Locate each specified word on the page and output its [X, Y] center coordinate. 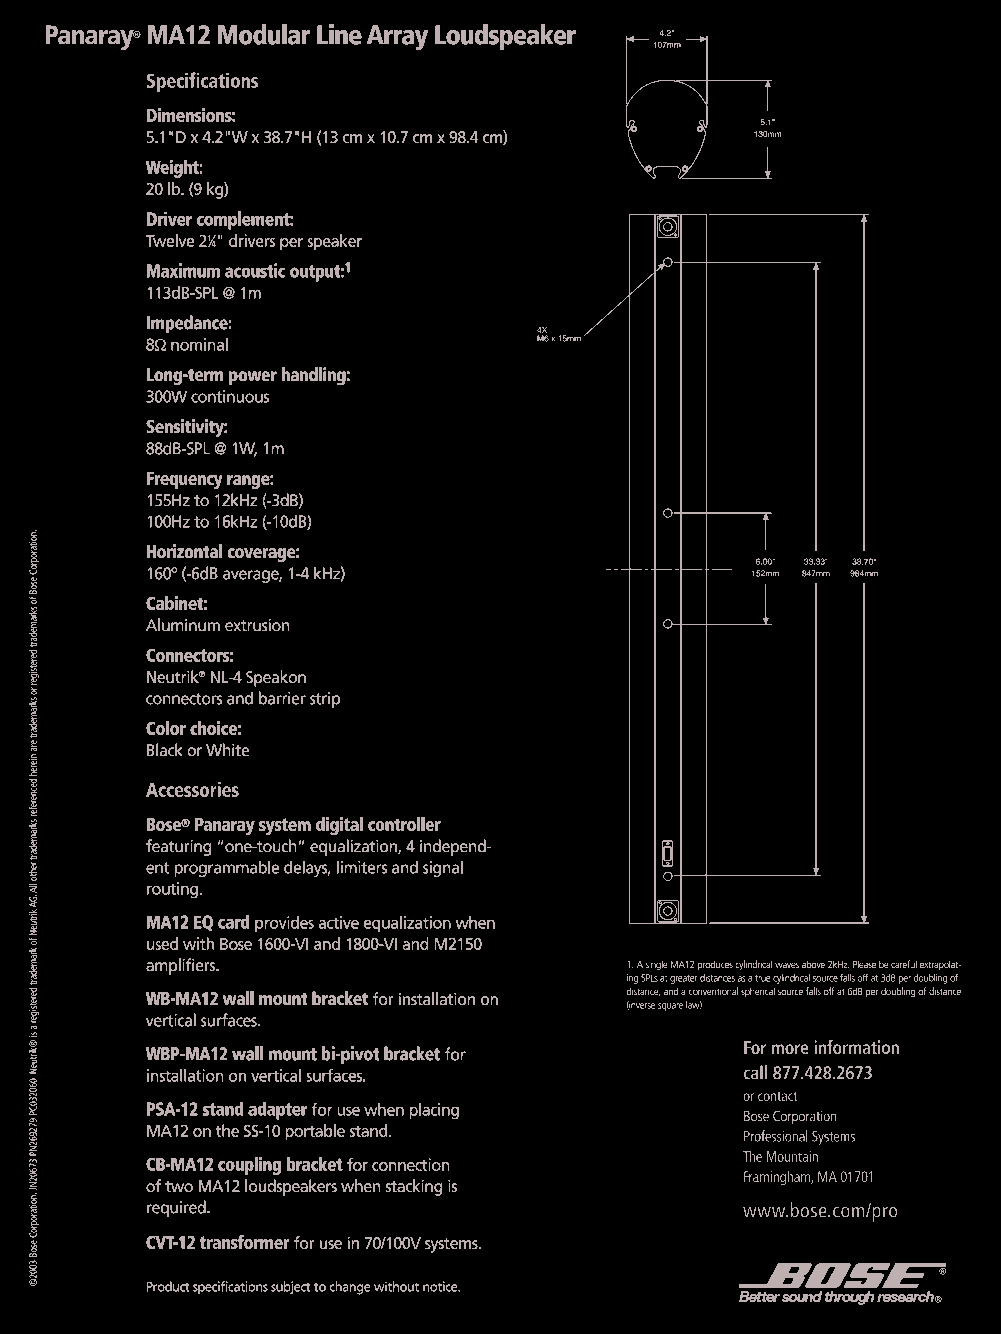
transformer [245, 1242]
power [253, 378]
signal [443, 868]
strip [325, 700]
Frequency [185, 480]
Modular [264, 34]
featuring [179, 847]
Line [339, 34]
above [813, 964]
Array [397, 38]
